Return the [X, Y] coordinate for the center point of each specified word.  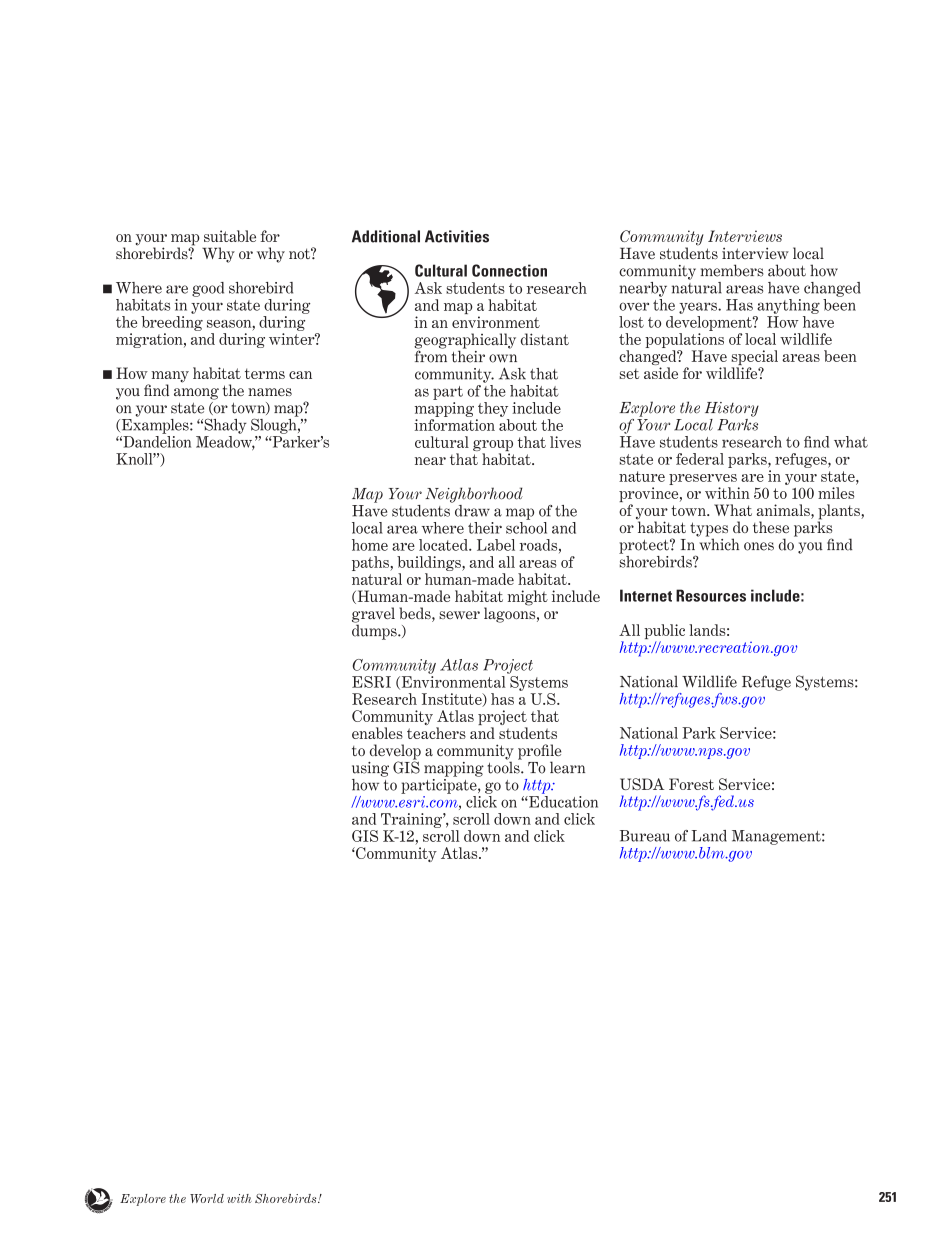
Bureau [645, 836]
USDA [642, 784]
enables [377, 733]
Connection [509, 270]
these [771, 527]
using [370, 769]
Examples [155, 425]
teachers [436, 733]
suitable [230, 236]
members [732, 270]
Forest [691, 784]
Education [562, 800]
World [207, 1198]
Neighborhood [474, 495]
